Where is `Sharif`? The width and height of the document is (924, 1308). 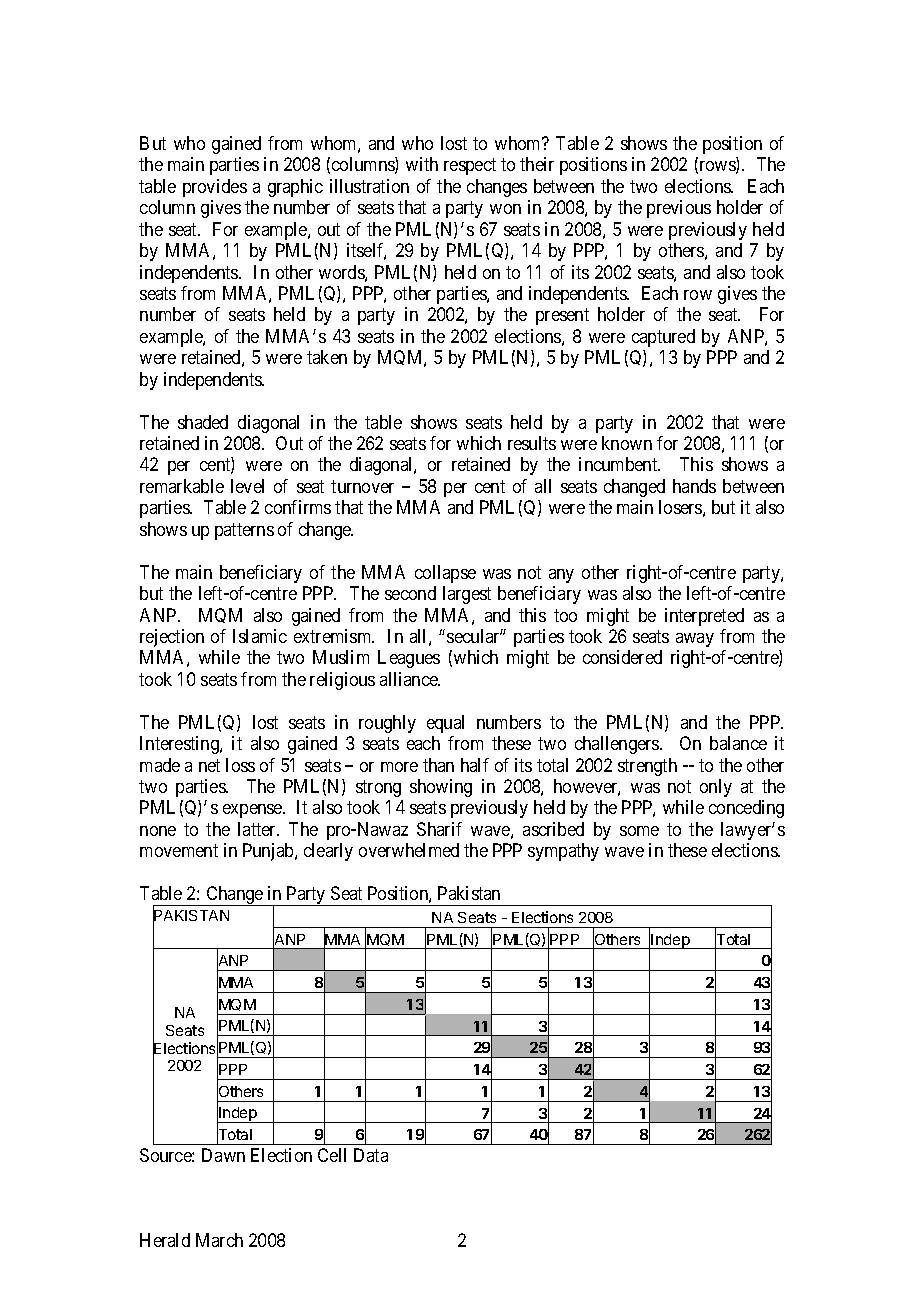
Sharif is located at coordinates (439, 829).
